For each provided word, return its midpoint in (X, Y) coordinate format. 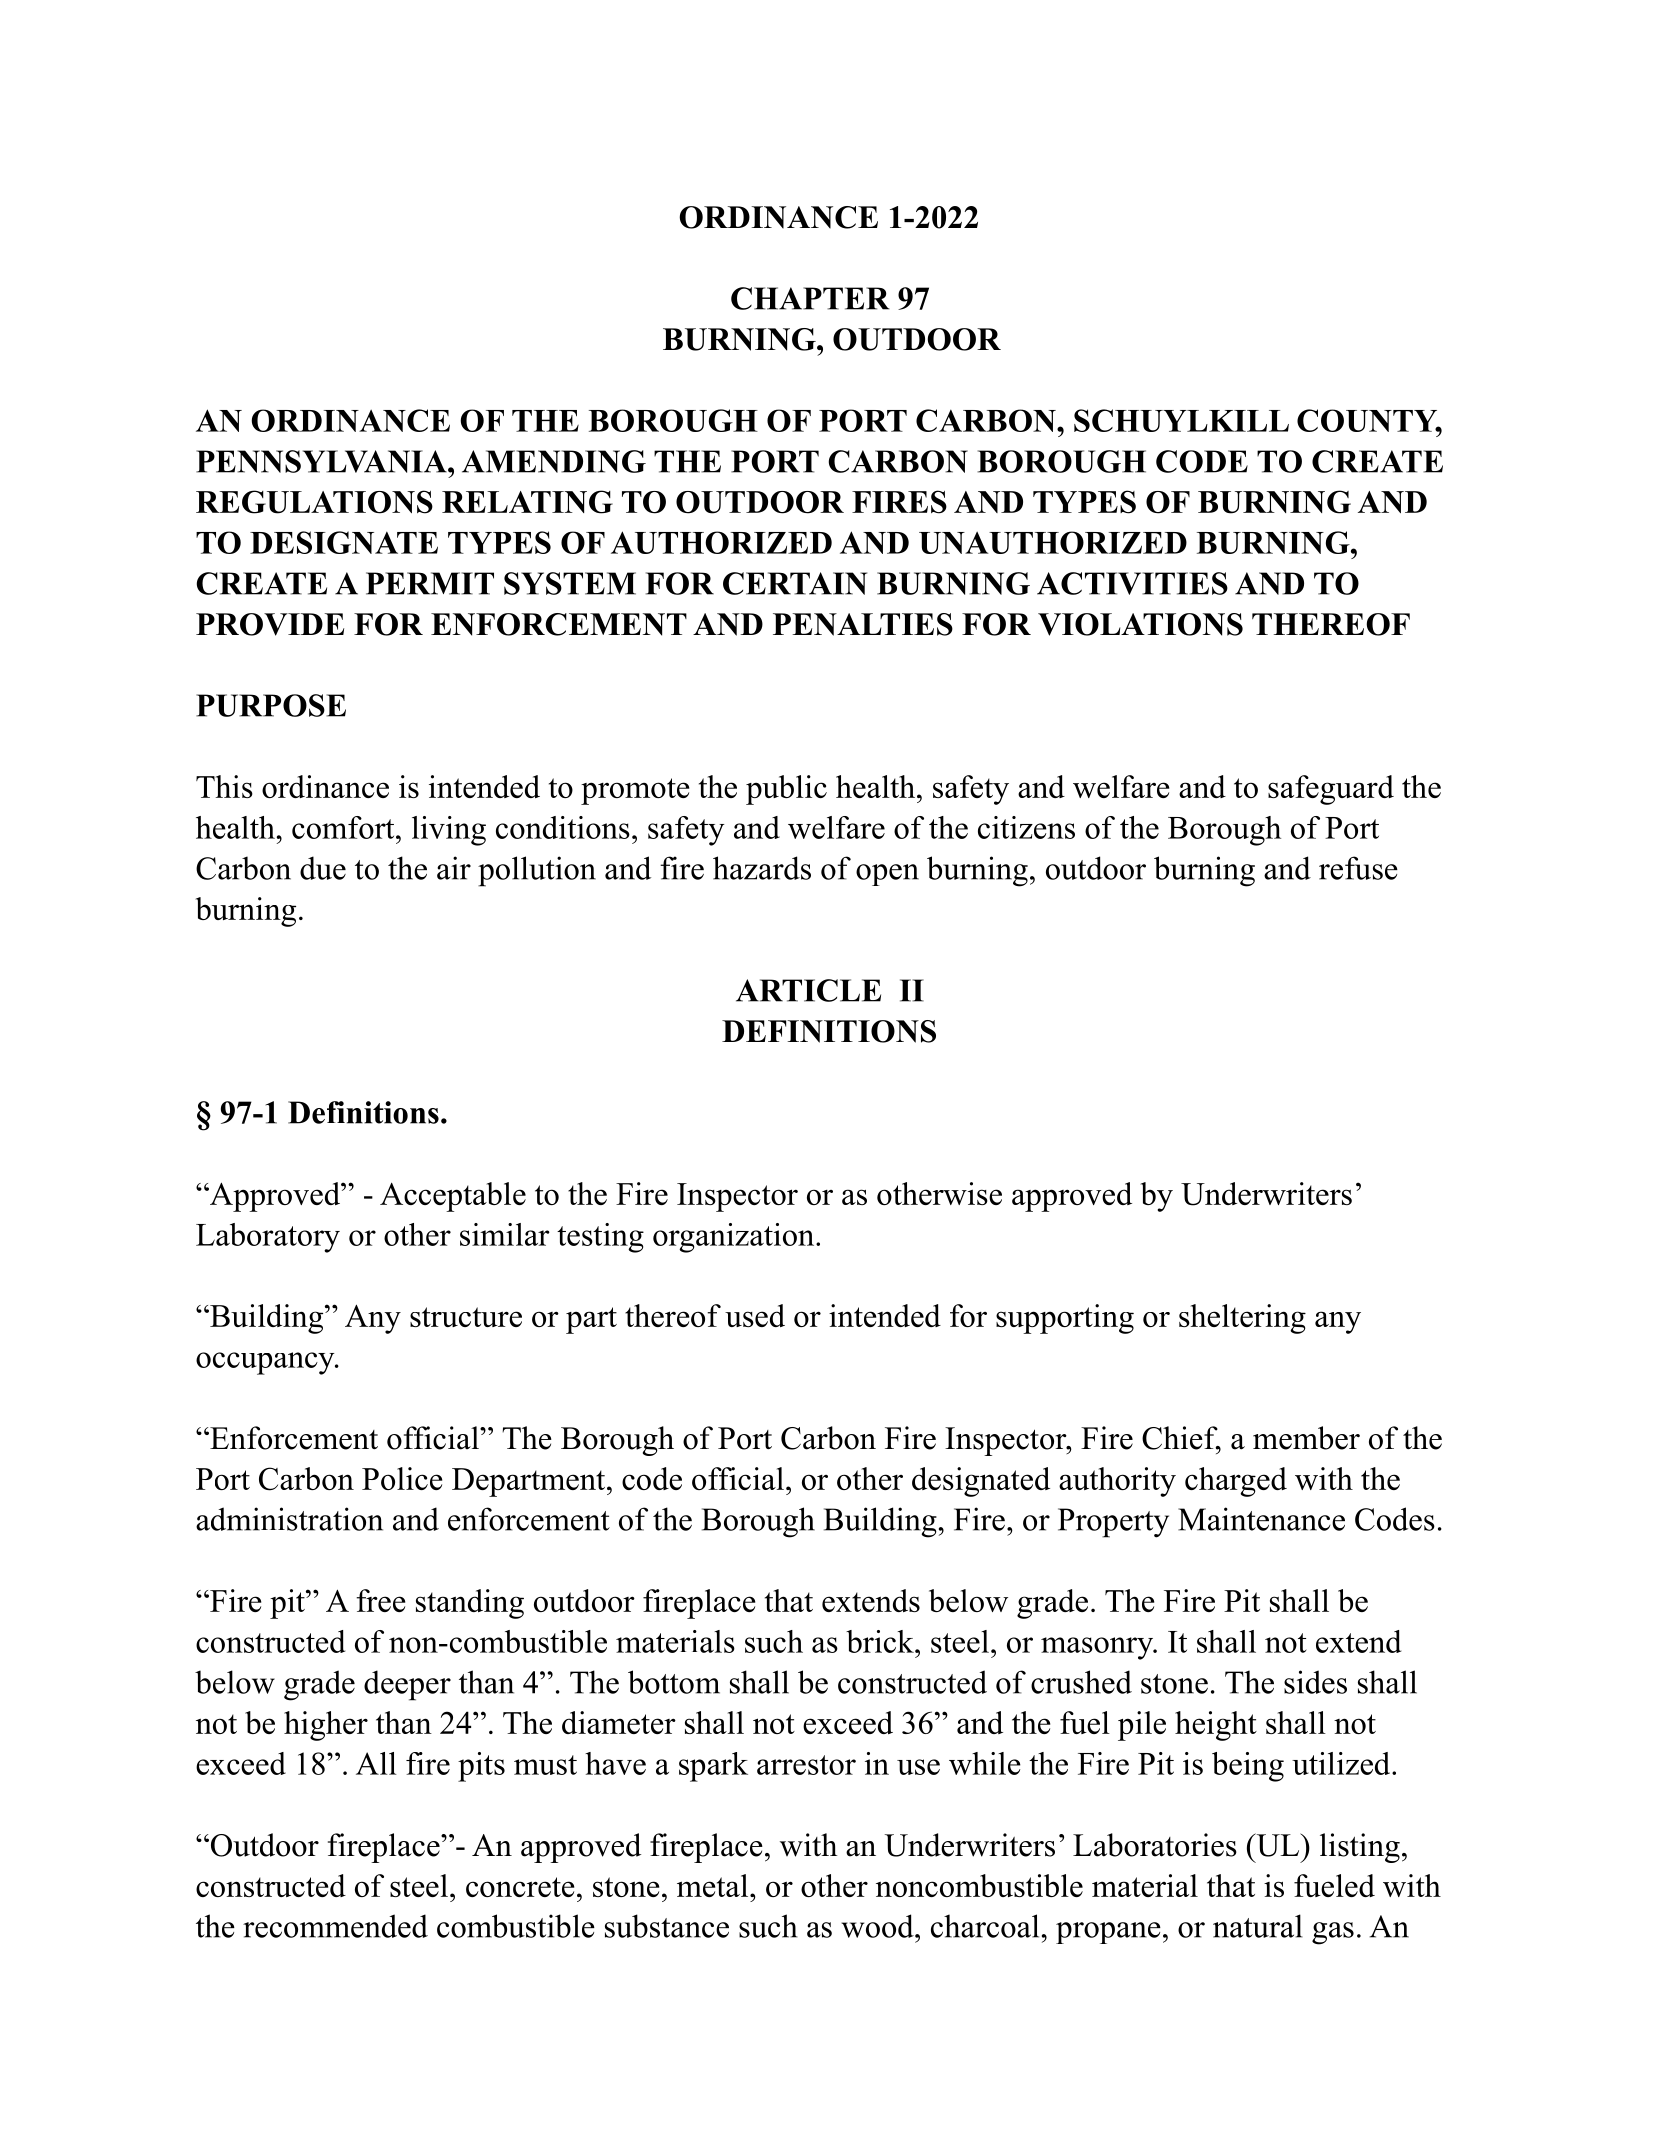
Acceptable (453, 1197)
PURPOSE (271, 705)
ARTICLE (808, 990)
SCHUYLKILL (1181, 420)
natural (1258, 1926)
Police (402, 1478)
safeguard (1331, 790)
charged (1236, 1482)
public (786, 790)
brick (881, 1641)
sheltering (1242, 1319)
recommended (335, 1926)
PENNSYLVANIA (322, 461)
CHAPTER (810, 298)
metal (714, 1885)
